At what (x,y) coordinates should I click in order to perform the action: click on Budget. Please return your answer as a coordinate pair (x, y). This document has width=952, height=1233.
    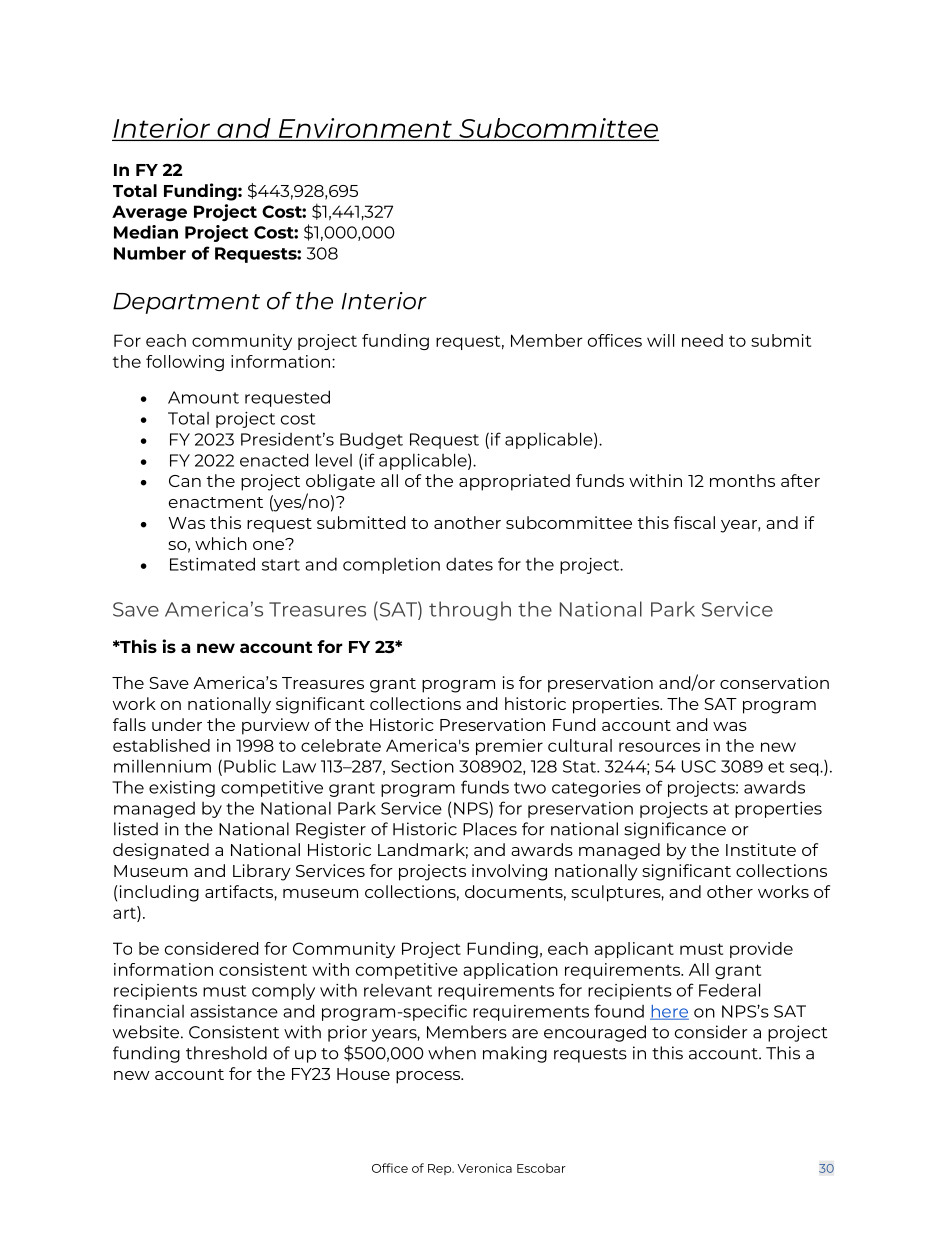
    Looking at the image, I should click on (371, 441).
